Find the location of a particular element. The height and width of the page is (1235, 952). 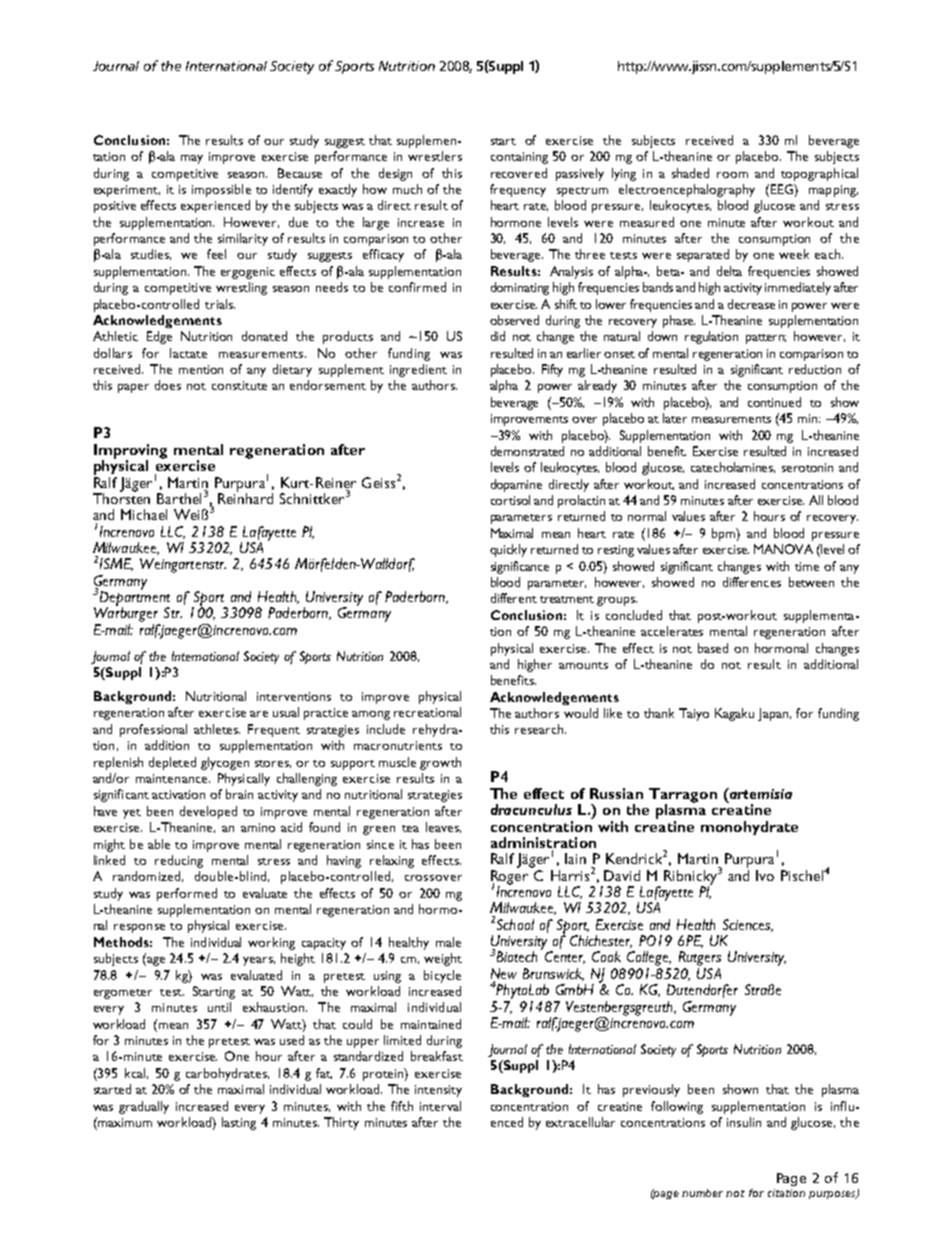

Michael is located at coordinates (144, 514).
